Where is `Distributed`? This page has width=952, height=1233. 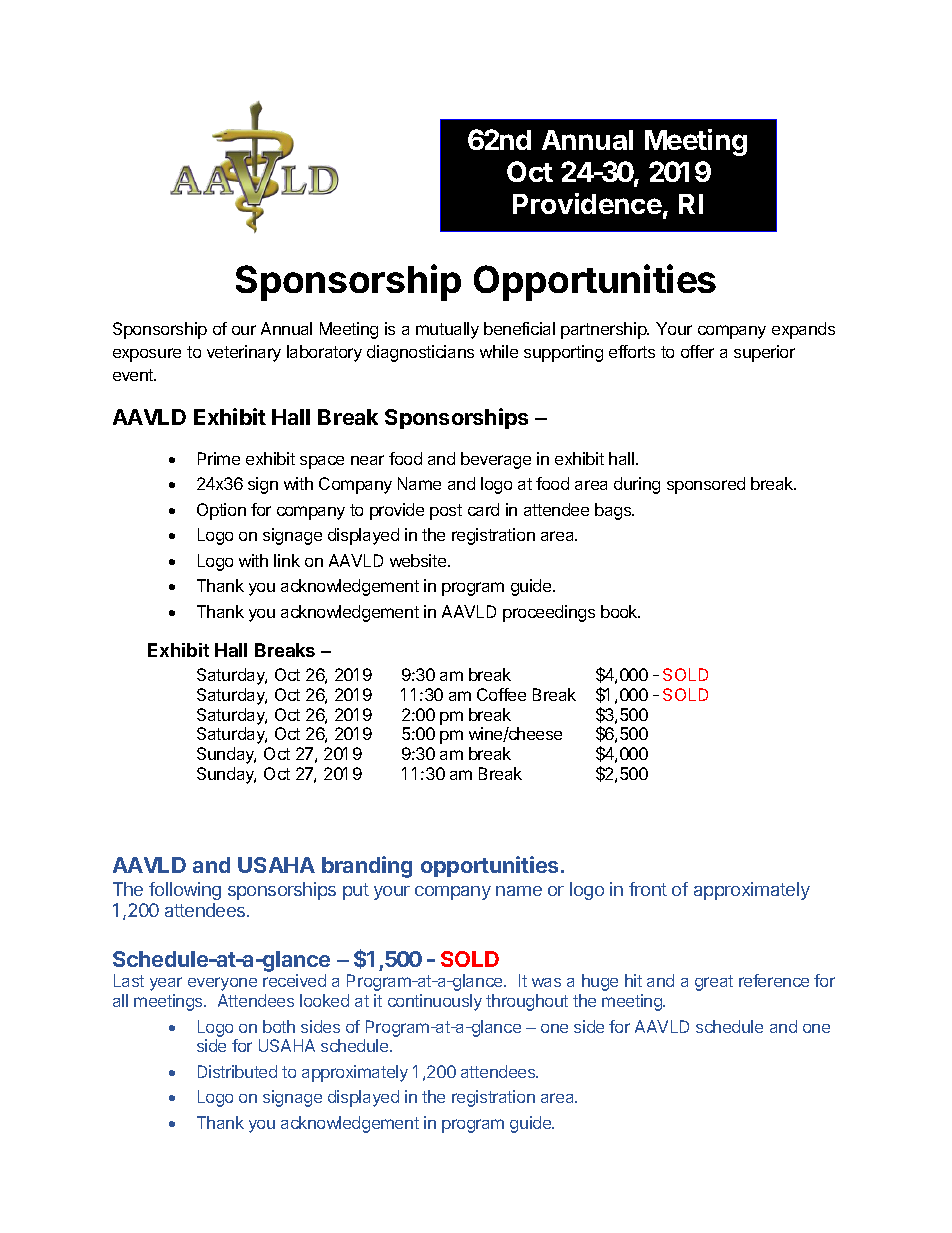
Distributed is located at coordinates (237, 1071).
